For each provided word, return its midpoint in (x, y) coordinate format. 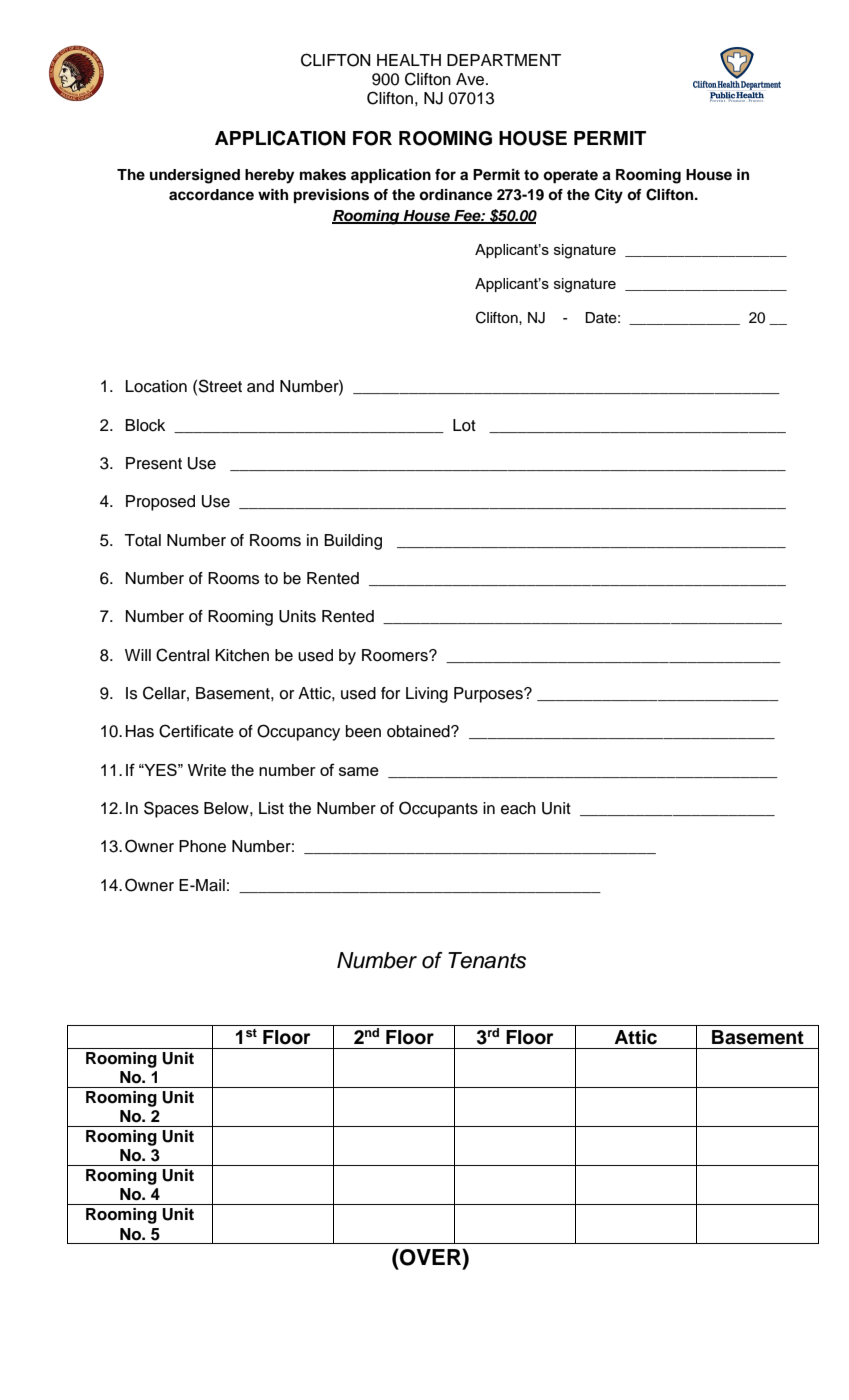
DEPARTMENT (504, 60)
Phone (202, 846)
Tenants (487, 960)
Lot (464, 425)
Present (154, 463)
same (359, 771)
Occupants (438, 809)
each (518, 808)
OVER (430, 1257)
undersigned (195, 176)
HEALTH (409, 60)
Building (353, 542)
